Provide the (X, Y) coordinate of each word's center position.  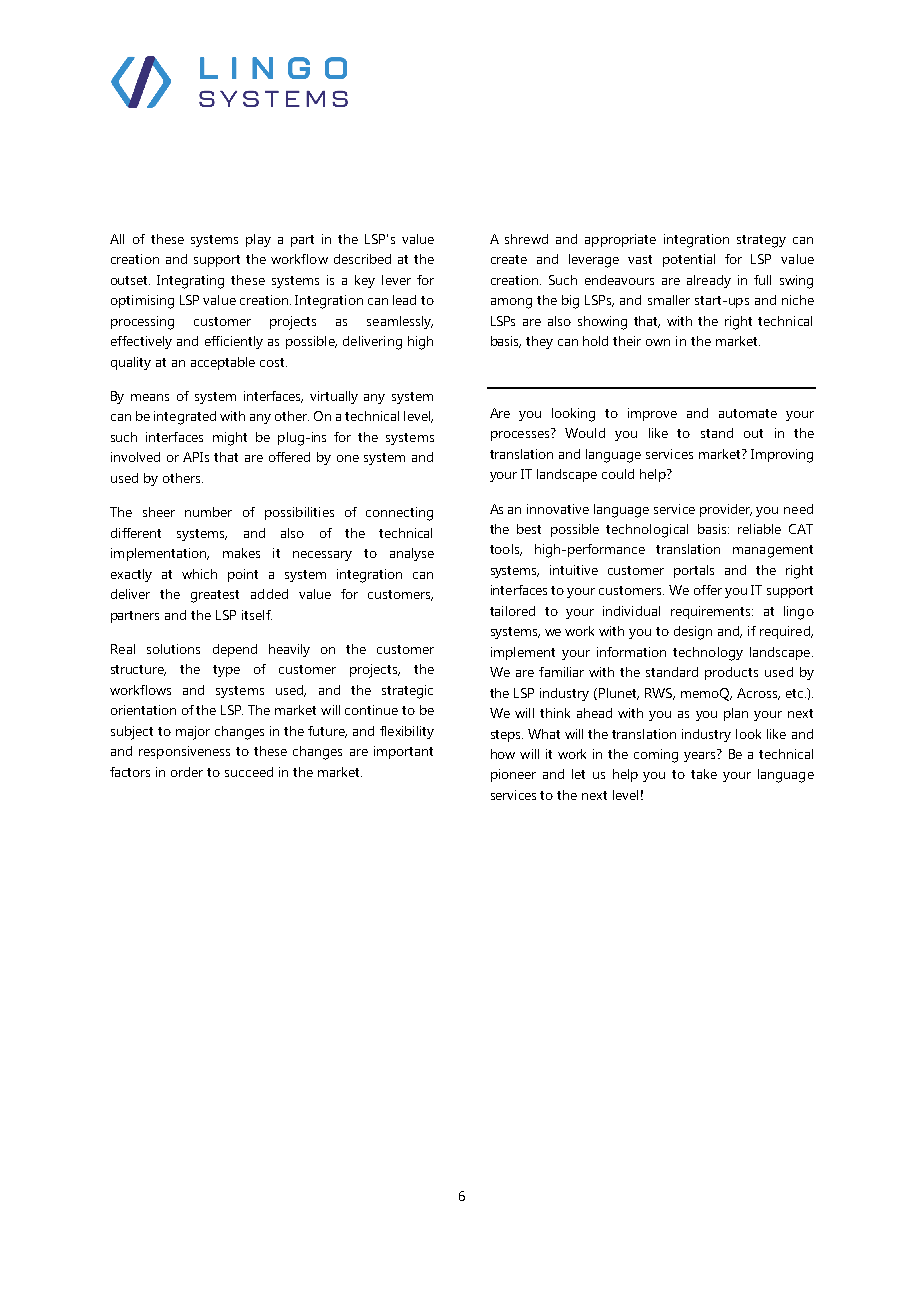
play (258, 240)
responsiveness (184, 752)
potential (689, 260)
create (509, 259)
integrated (185, 418)
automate (748, 413)
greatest (215, 596)
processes (520, 436)
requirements (712, 612)
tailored (512, 611)
